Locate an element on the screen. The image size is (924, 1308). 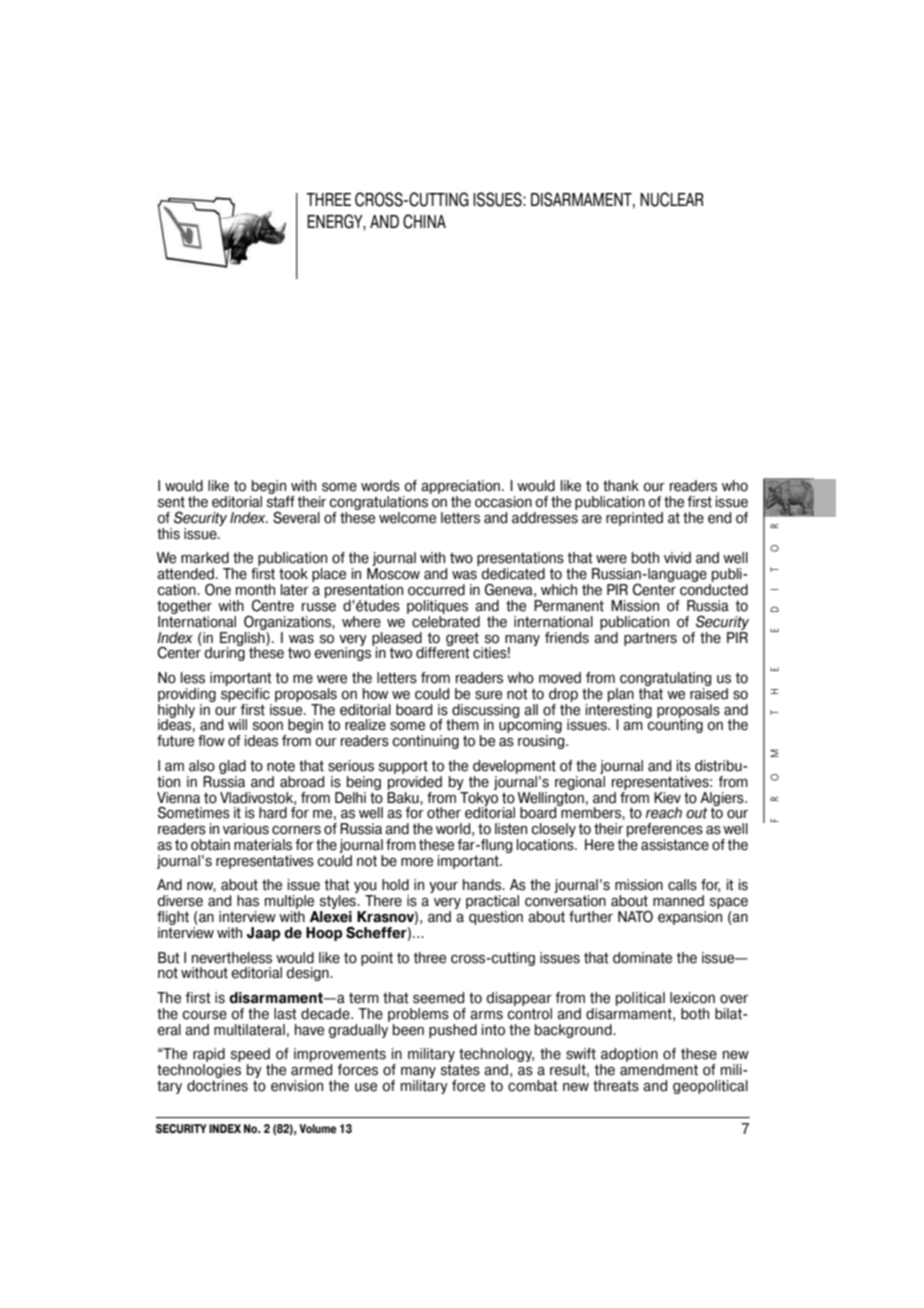
NUCLEAR is located at coordinates (672, 199).
